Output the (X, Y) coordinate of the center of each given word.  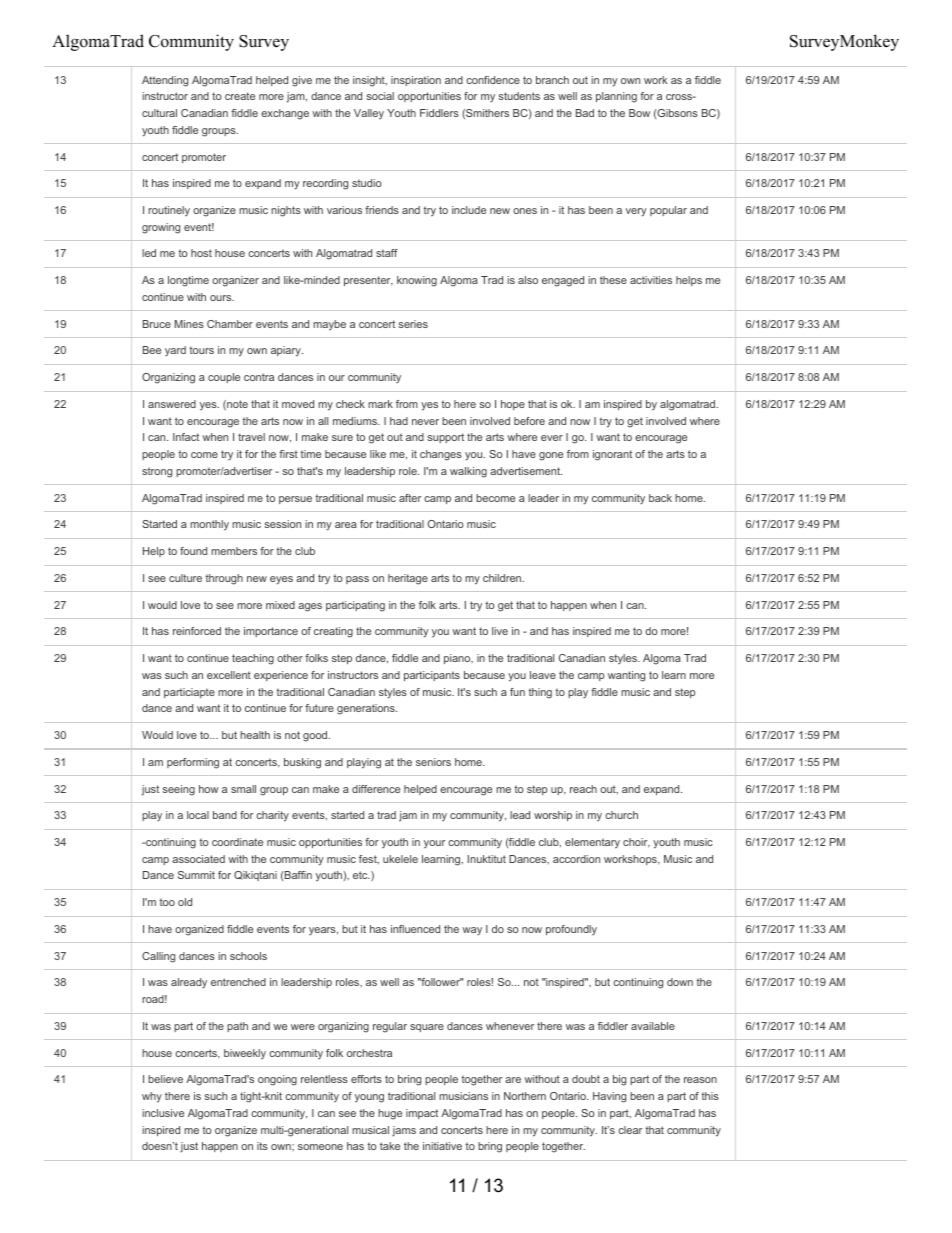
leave (543, 675)
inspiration (416, 81)
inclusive (163, 1113)
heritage (408, 579)
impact (422, 1114)
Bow (639, 113)
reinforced (197, 631)
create (240, 96)
